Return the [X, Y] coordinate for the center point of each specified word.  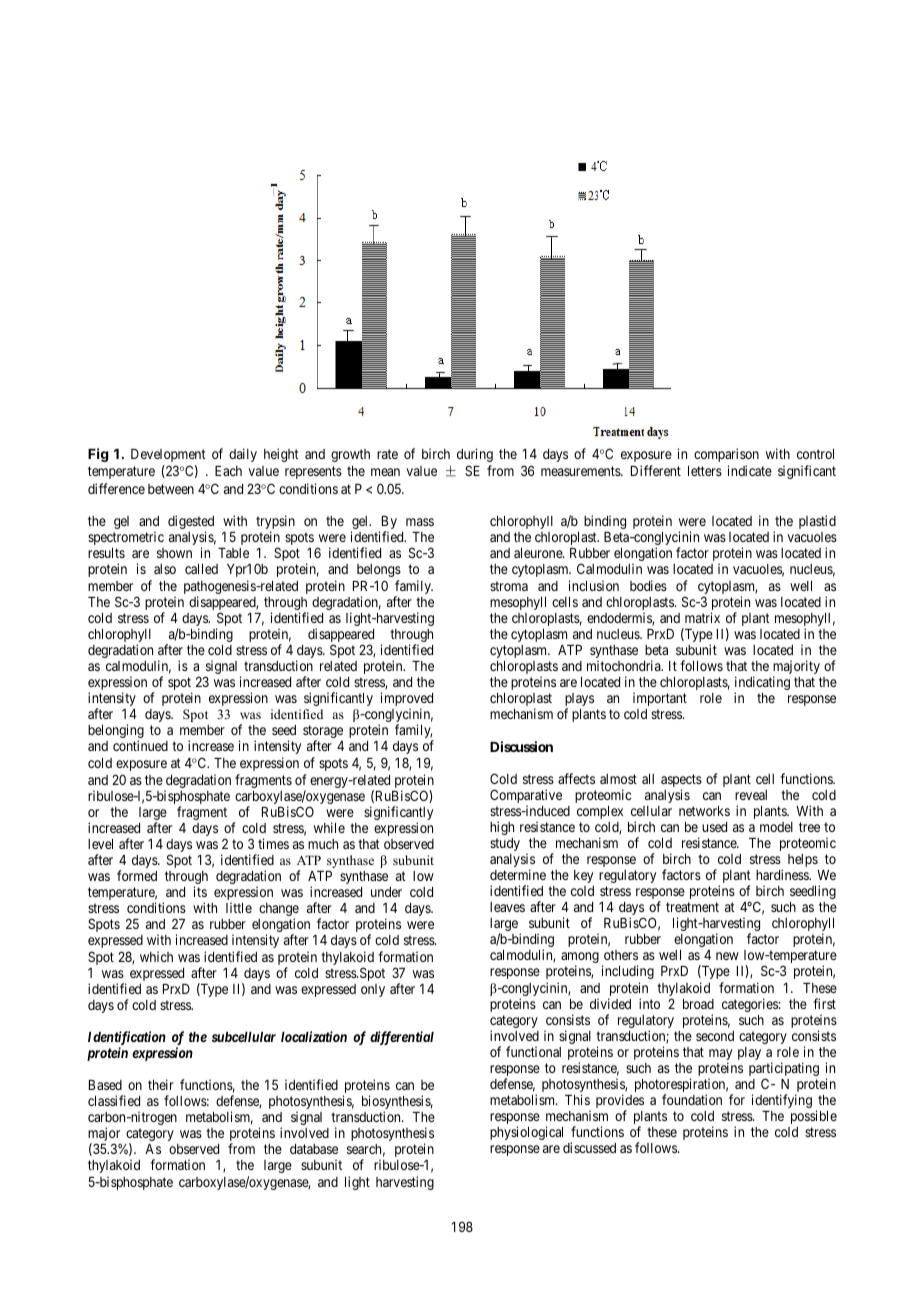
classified [114, 1100]
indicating [762, 684]
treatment [692, 907]
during [475, 455]
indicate [750, 470]
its [200, 891]
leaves [507, 907]
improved [407, 700]
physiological [526, 1133]
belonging [116, 732]
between [171, 489]
